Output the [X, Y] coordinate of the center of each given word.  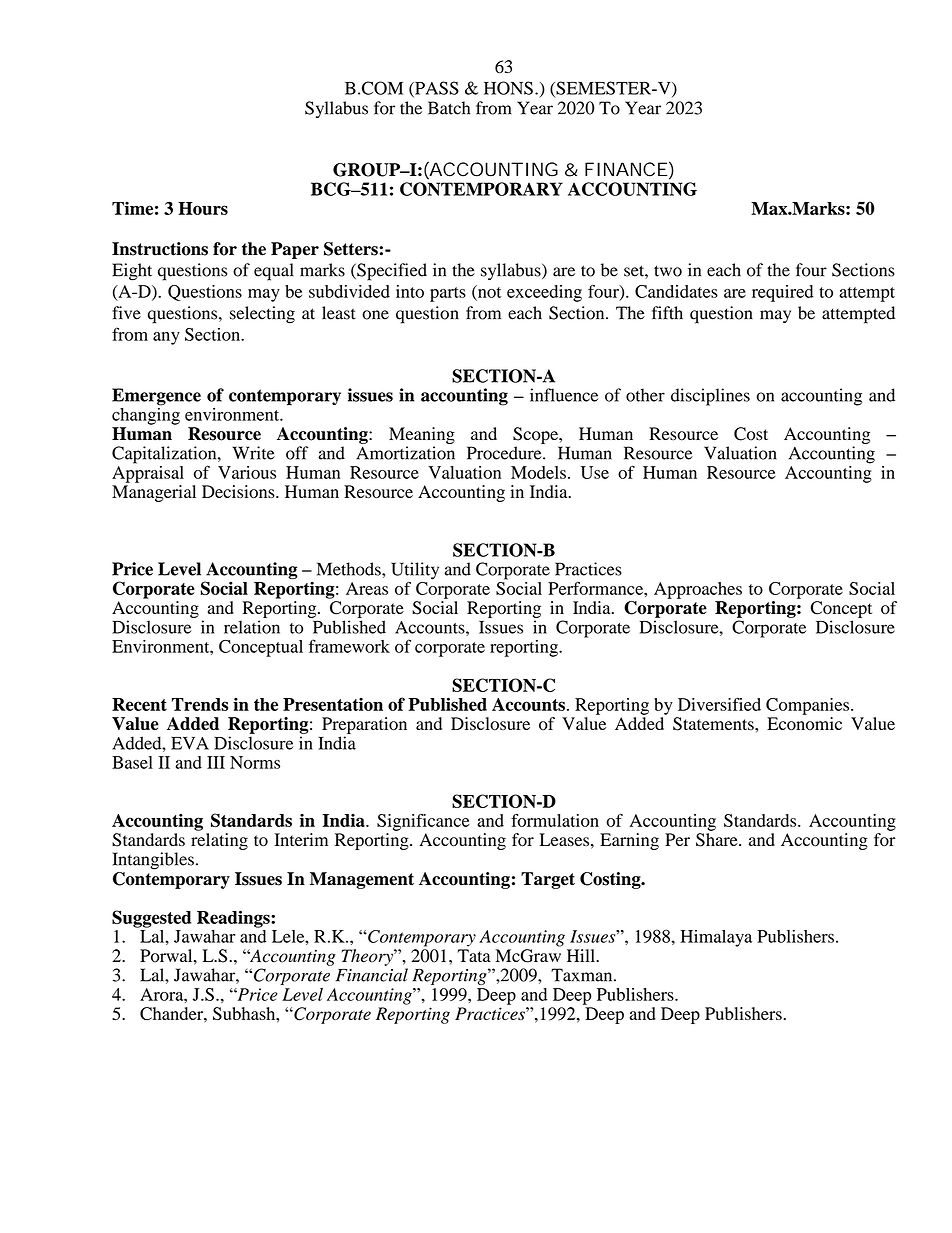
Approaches [698, 590]
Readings [234, 919]
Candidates [676, 291]
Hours [203, 208]
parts [448, 294]
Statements [714, 724]
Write [254, 453]
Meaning [422, 435]
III [216, 762]
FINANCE [626, 169]
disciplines [710, 397]
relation [252, 627]
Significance [423, 822]
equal [274, 272]
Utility [415, 571]
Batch [449, 108]
